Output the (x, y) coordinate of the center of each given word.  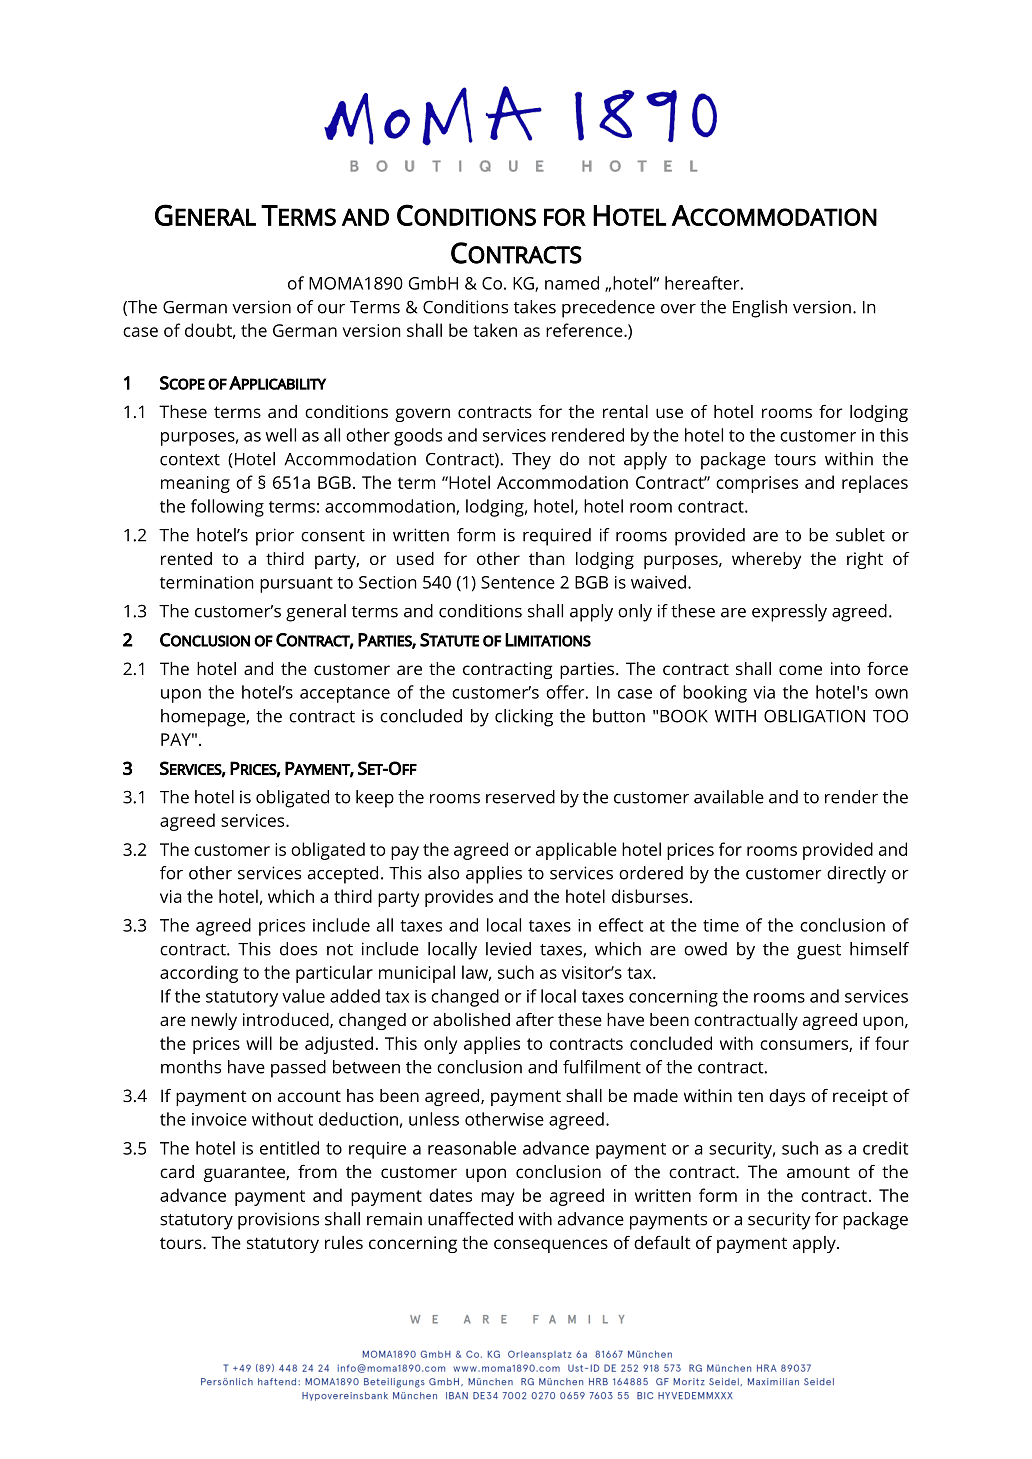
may (497, 1199)
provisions (278, 1221)
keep (375, 799)
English (760, 309)
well (281, 435)
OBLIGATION (814, 716)
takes (535, 307)
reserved (520, 797)
